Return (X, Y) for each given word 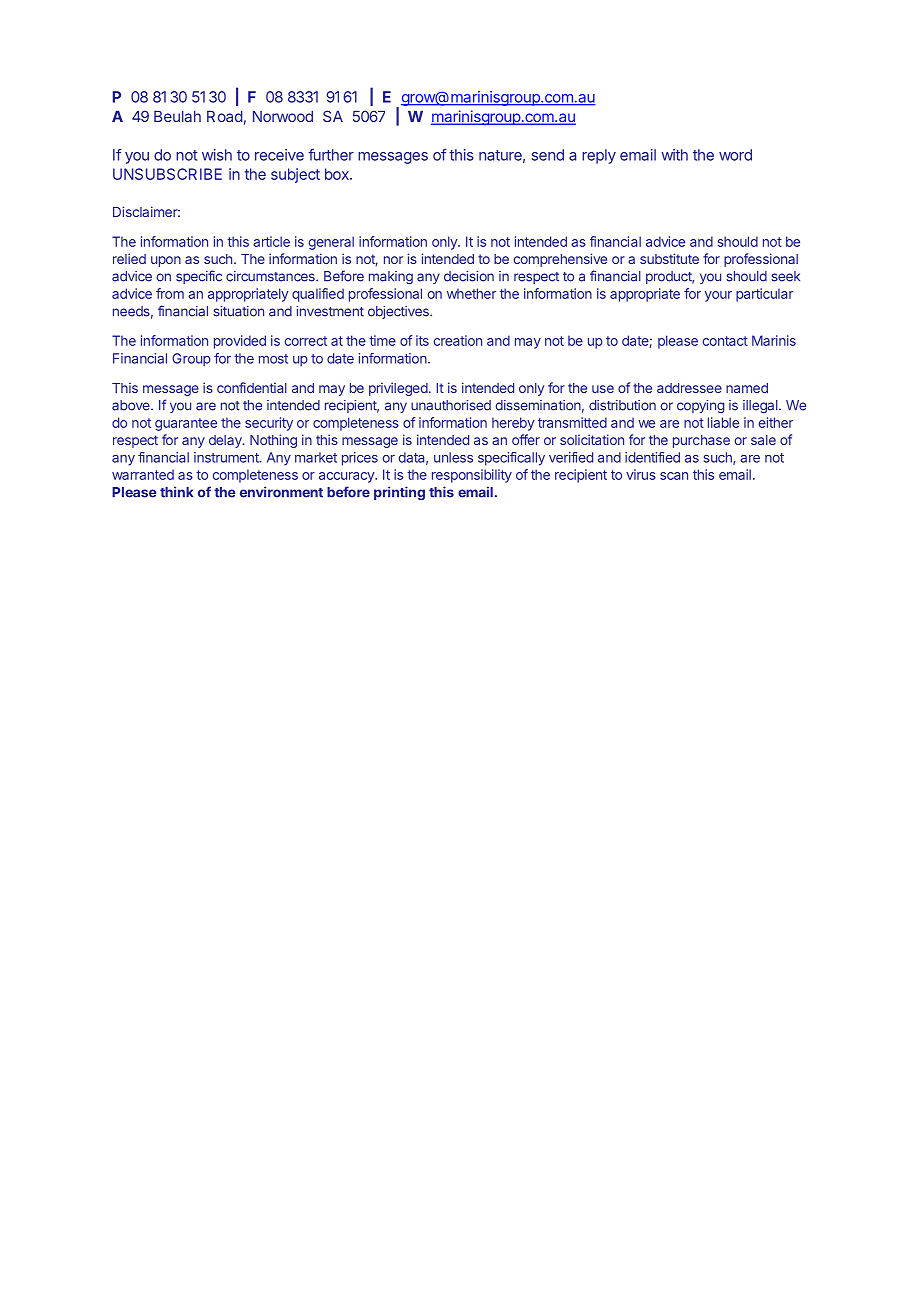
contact (725, 341)
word (735, 155)
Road (225, 116)
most (273, 359)
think (177, 492)
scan (674, 476)
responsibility (472, 476)
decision (469, 276)
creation (458, 340)
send (548, 155)
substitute (669, 258)
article (271, 241)
